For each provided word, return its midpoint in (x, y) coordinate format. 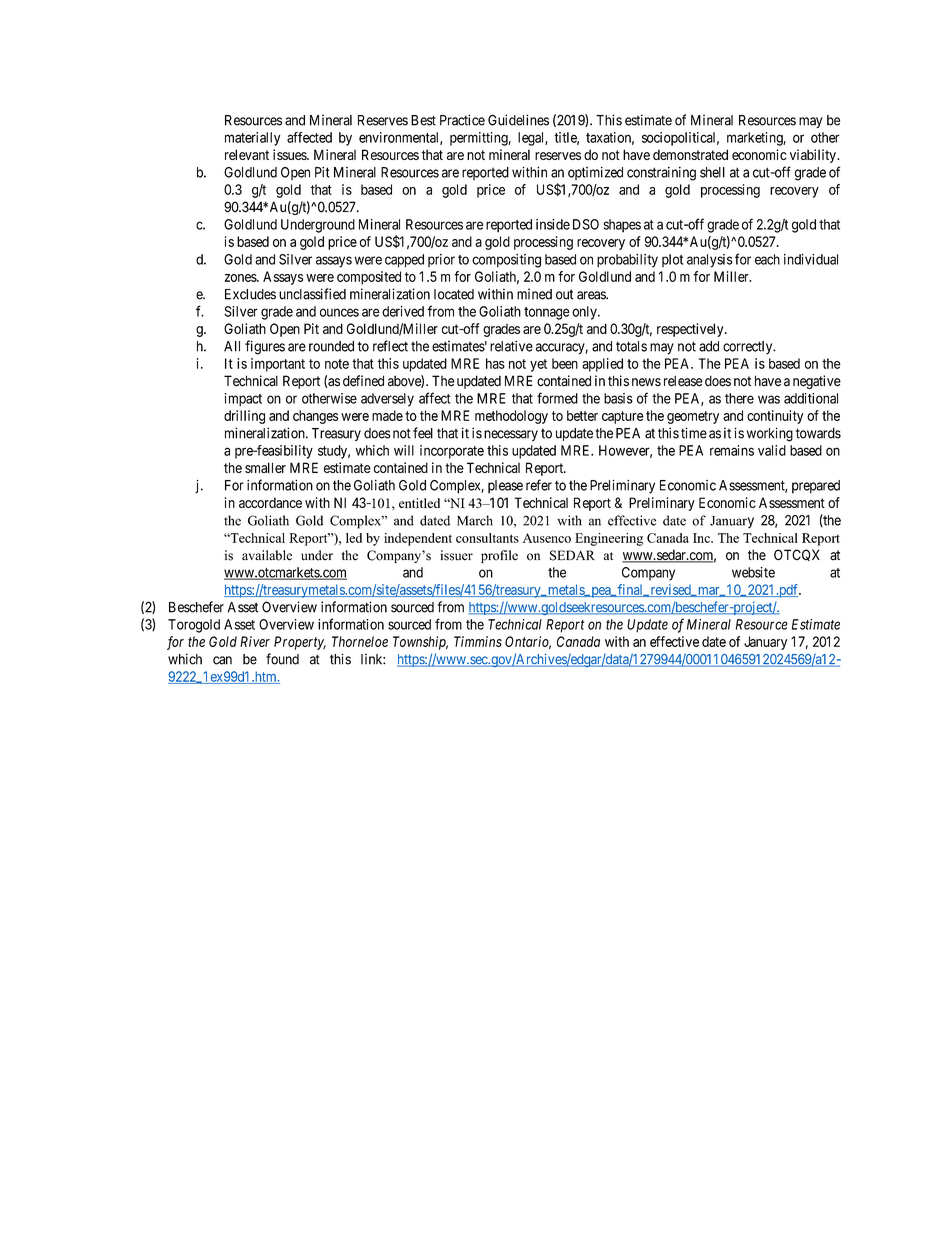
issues (290, 154)
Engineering (609, 539)
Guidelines (518, 120)
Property (300, 643)
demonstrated (690, 154)
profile (499, 556)
